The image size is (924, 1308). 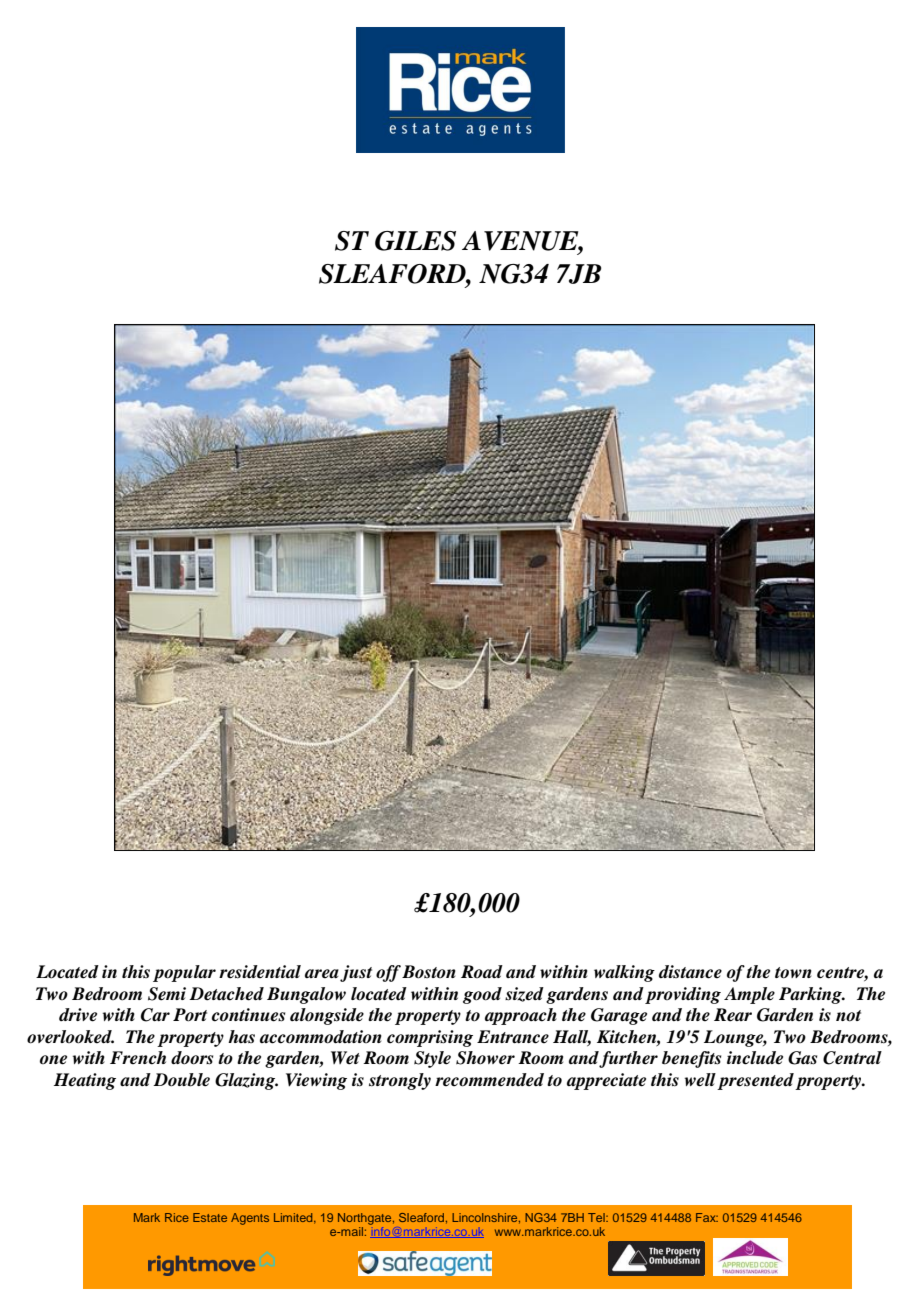 I want to click on Rear, so click(x=733, y=1015).
